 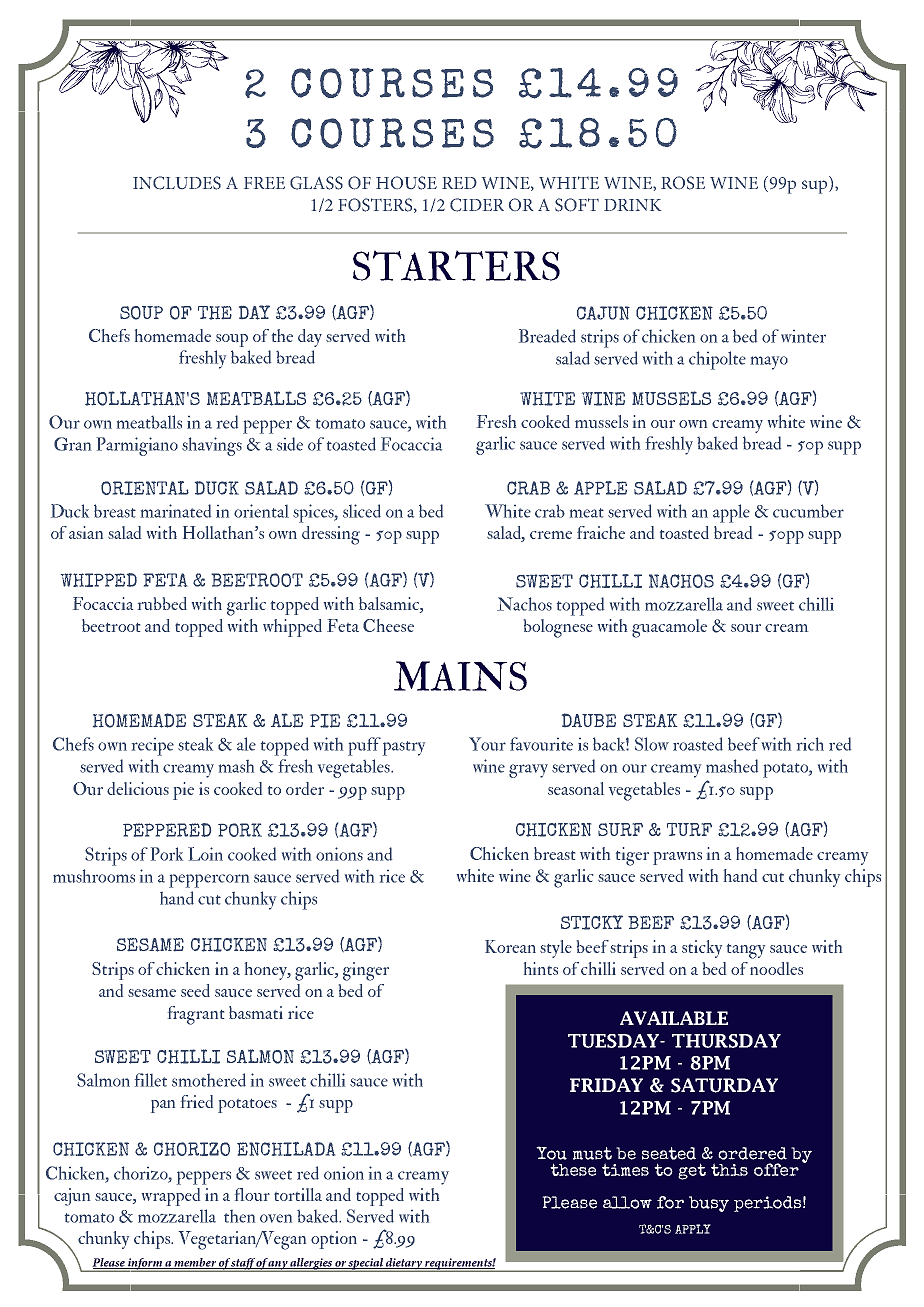 I want to click on APPLY, so click(x=693, y=1229).
